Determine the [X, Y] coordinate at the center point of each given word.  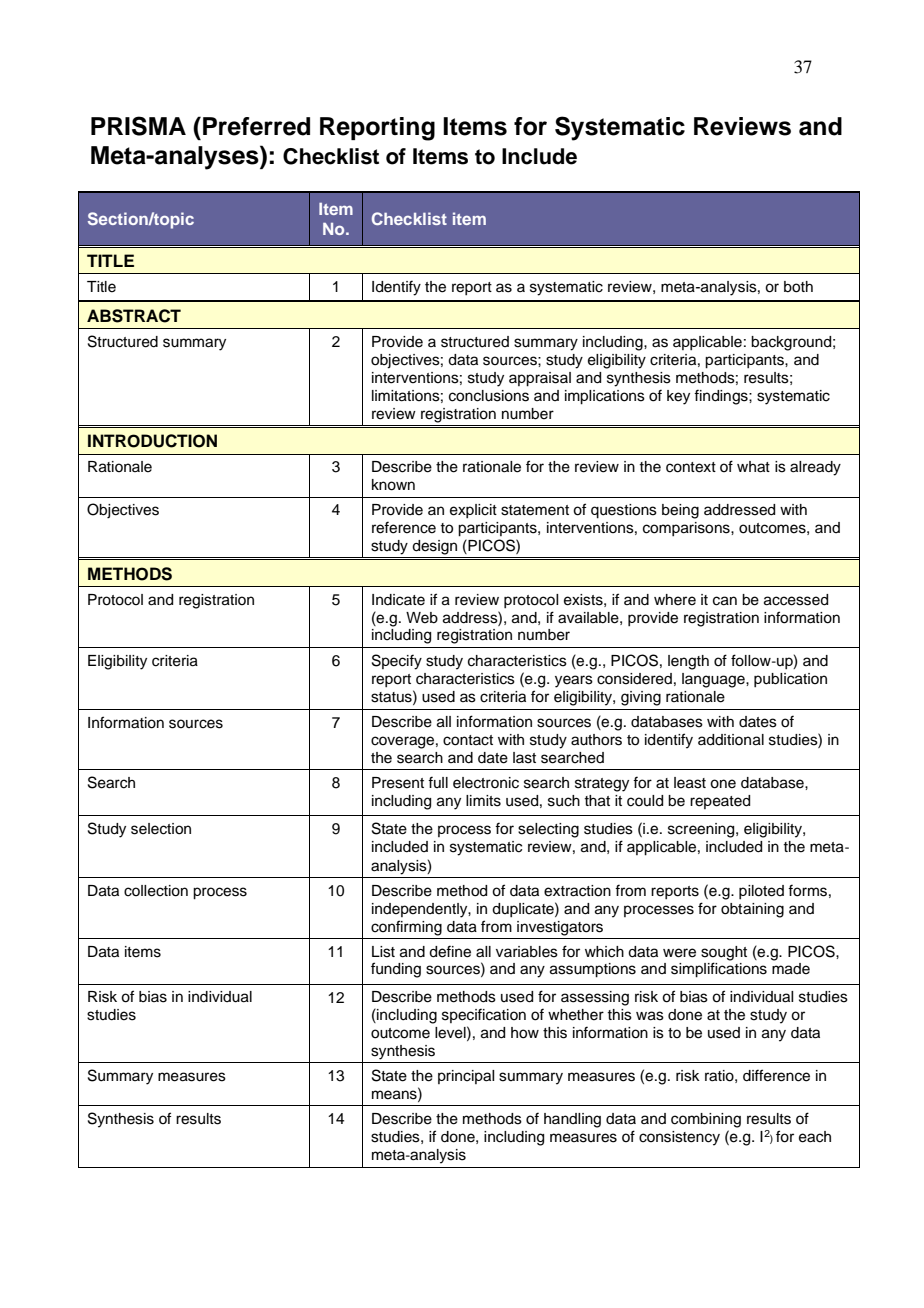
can [725, 601]
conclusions [489, 396]
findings [722, 397]
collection [156, 891]
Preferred [256, 126]
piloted [761, 892]
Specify [397, 662]
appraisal [540, 379]
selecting [548, 830]
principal [466, 1077]
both [798, 287]
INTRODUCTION [152, 441]
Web [422, 618]
